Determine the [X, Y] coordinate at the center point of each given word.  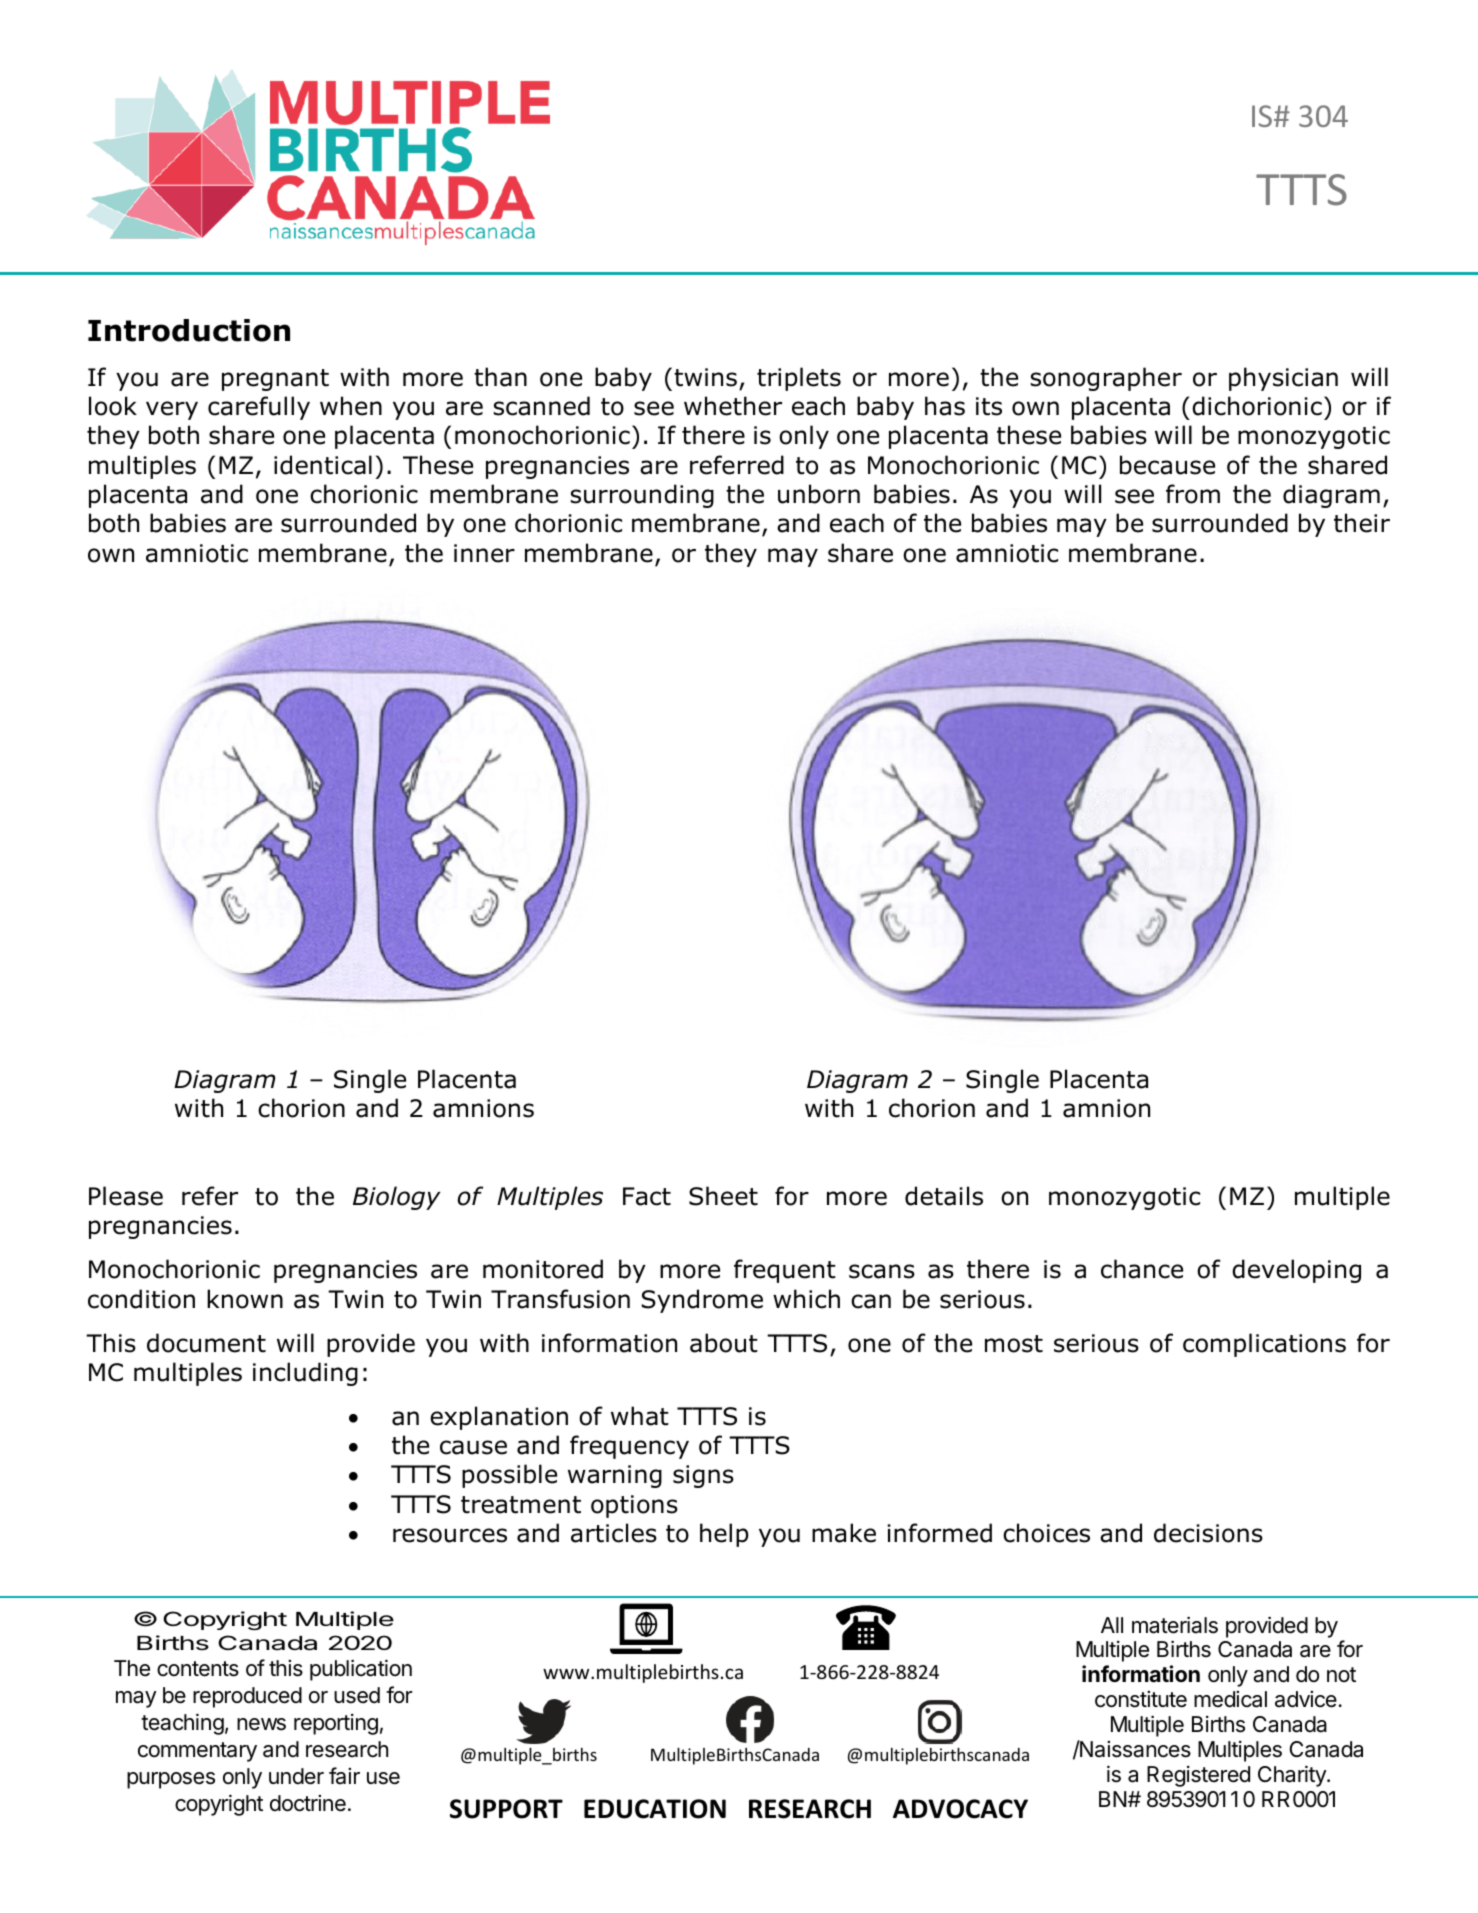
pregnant [275, 380]
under [296, 1776]
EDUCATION [655, 1809]
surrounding [642, 496]
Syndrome [702, 1301]
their [1362, 523]
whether [733, 406]
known [245, 1299]
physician [1283, 379]
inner [484, 553]
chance [1142, 1269]
